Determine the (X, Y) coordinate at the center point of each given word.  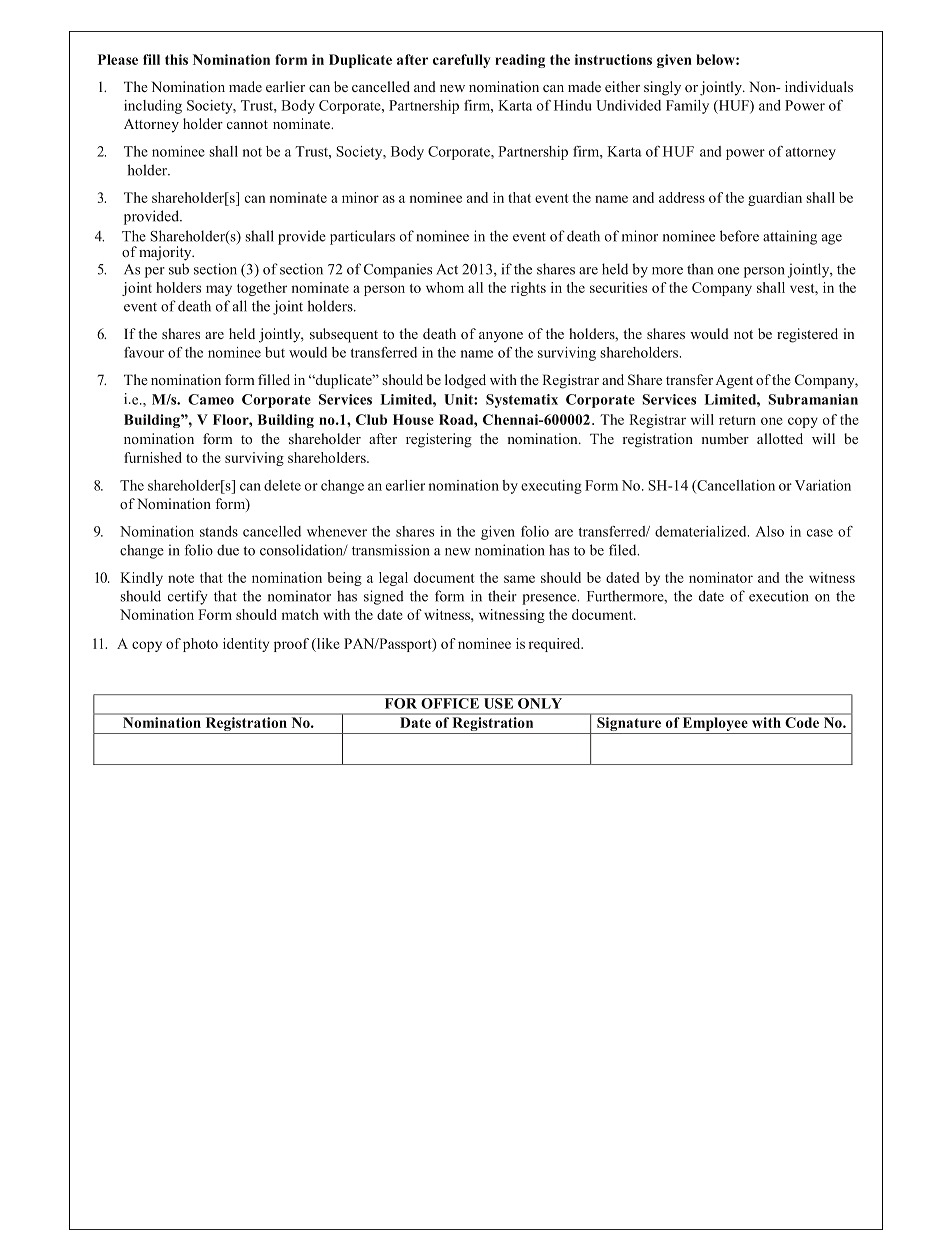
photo (200, 645)
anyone (501, 337)
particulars (362, 237)
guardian (775, 199)
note (181, 578)
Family (687, 107)
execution (779, 596)
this (176, 59)
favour (144, 352)
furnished (153, 457)
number (725, 438)
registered (807, 335)
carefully (461, 61)
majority (166, 253)
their (502, 596)
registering (439, 440)
